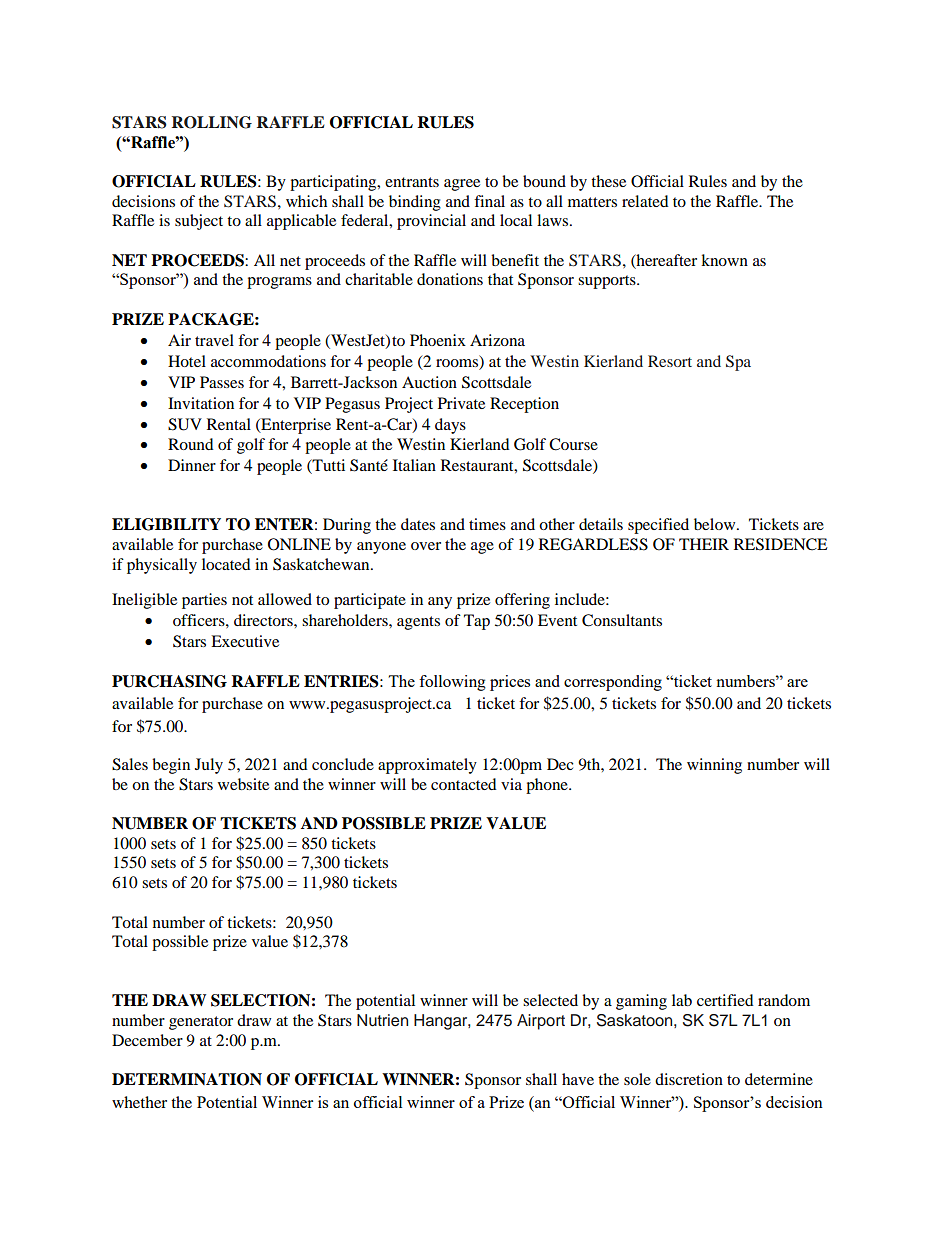 Image resolution: width=952 pixels, height=1233 pixels. I want to click on Spa, so click(738, 363).
